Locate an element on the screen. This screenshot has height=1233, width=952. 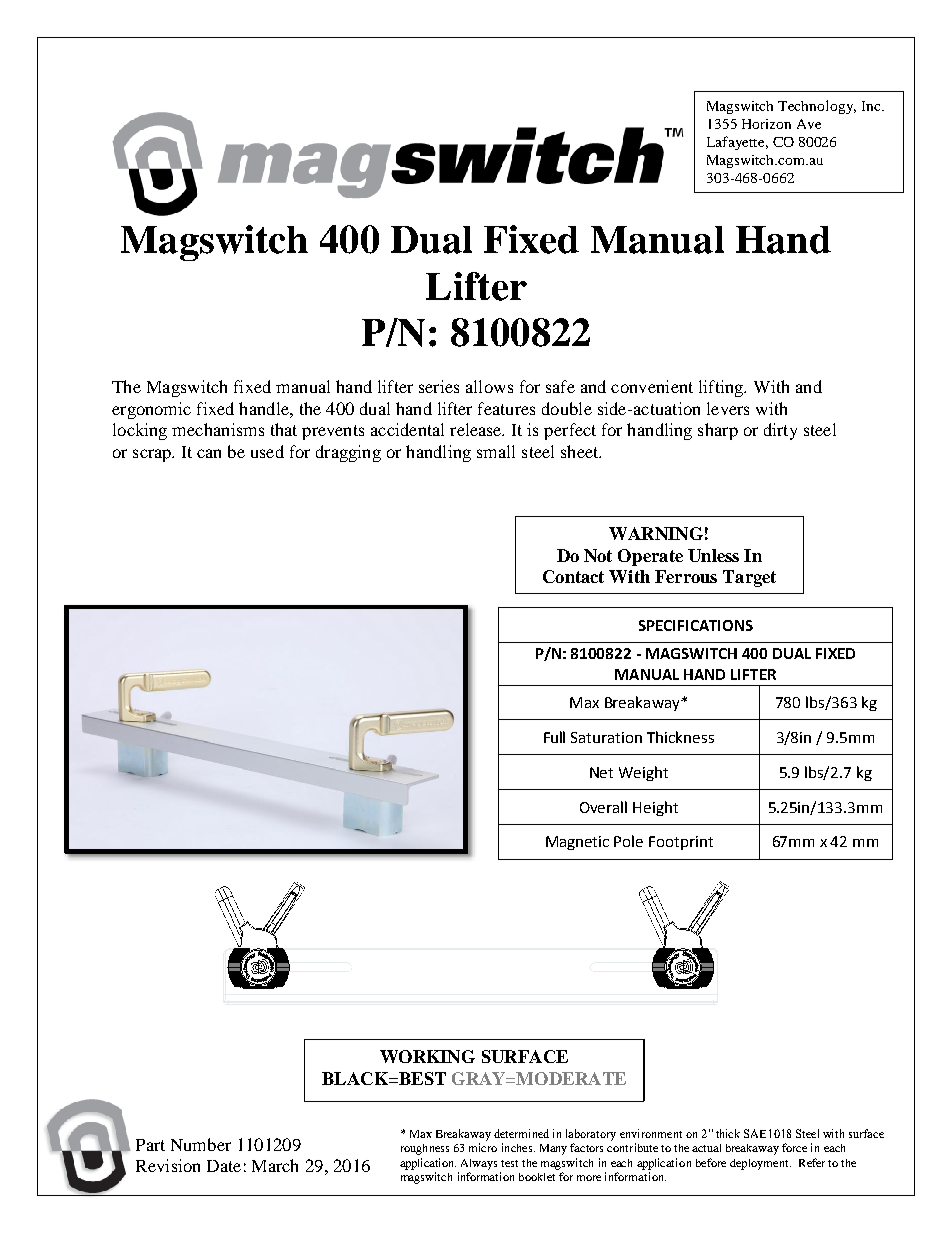
actual is located at coordinates (706, 1148).
